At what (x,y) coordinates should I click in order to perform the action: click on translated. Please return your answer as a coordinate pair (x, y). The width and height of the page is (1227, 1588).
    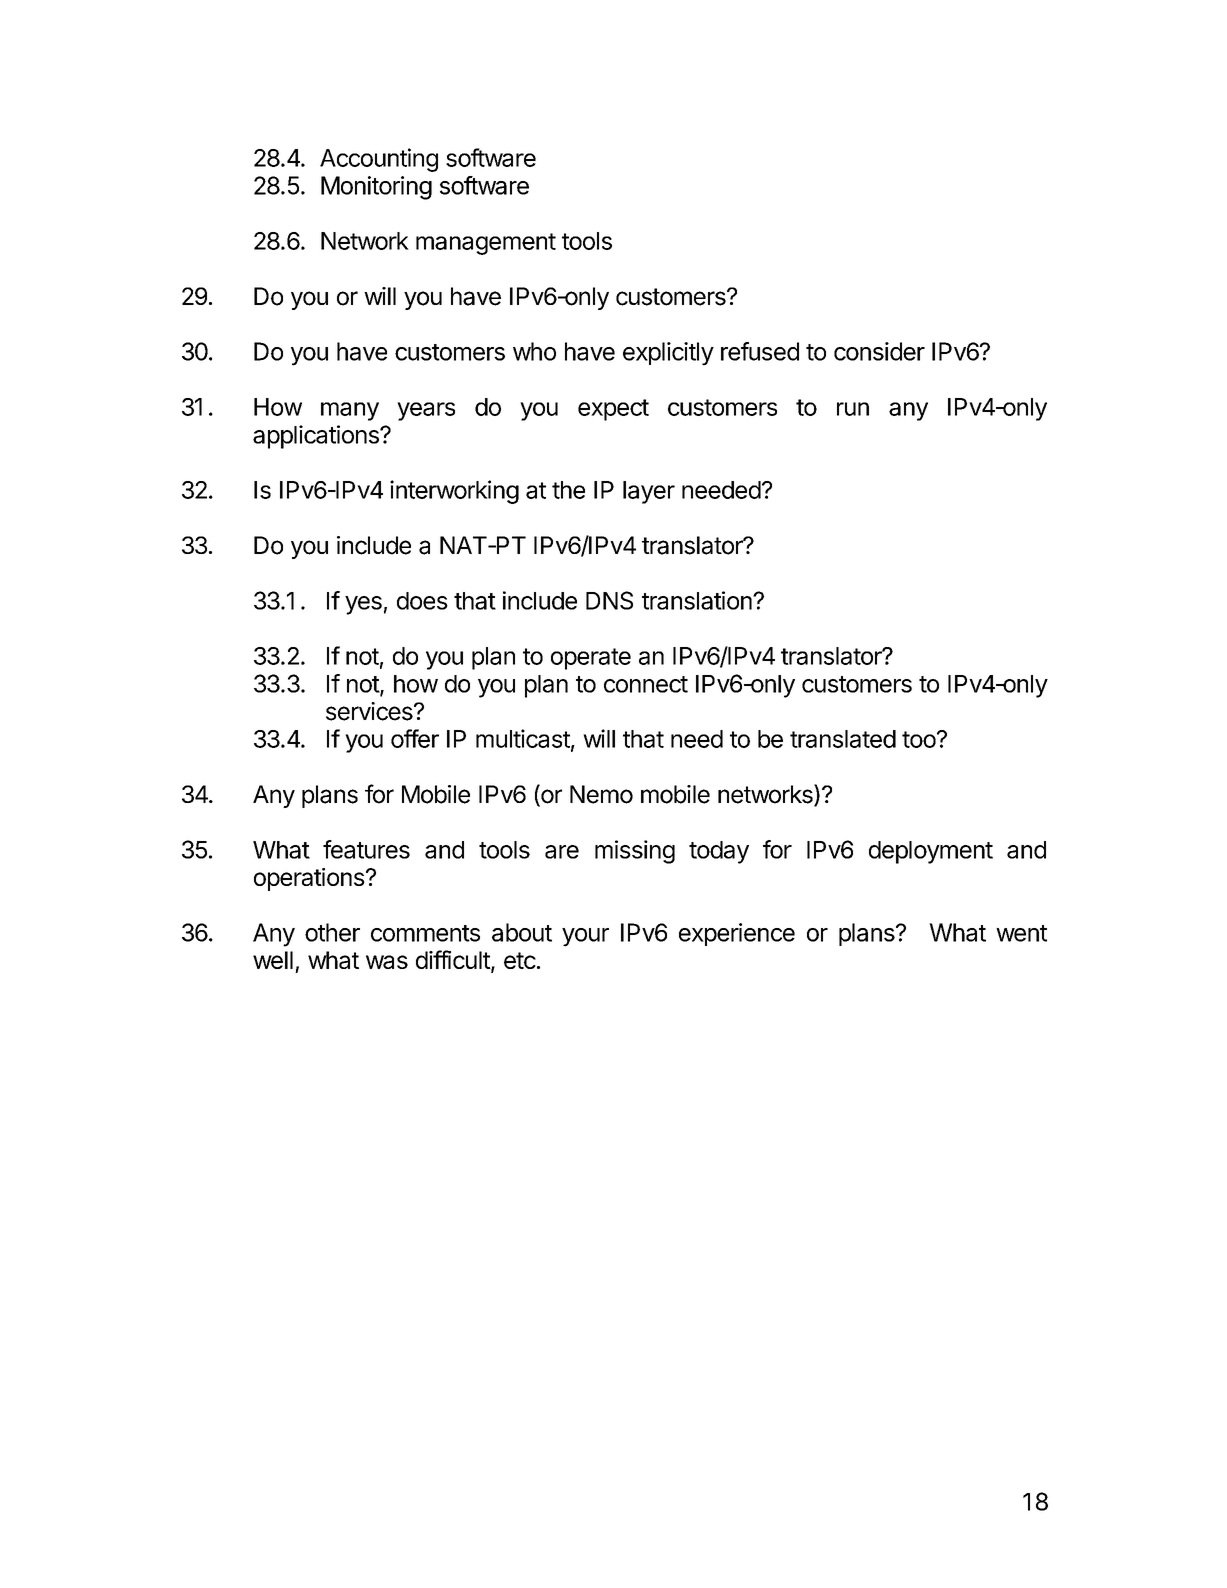
    Looking at the image, I should click on (843, 739).
